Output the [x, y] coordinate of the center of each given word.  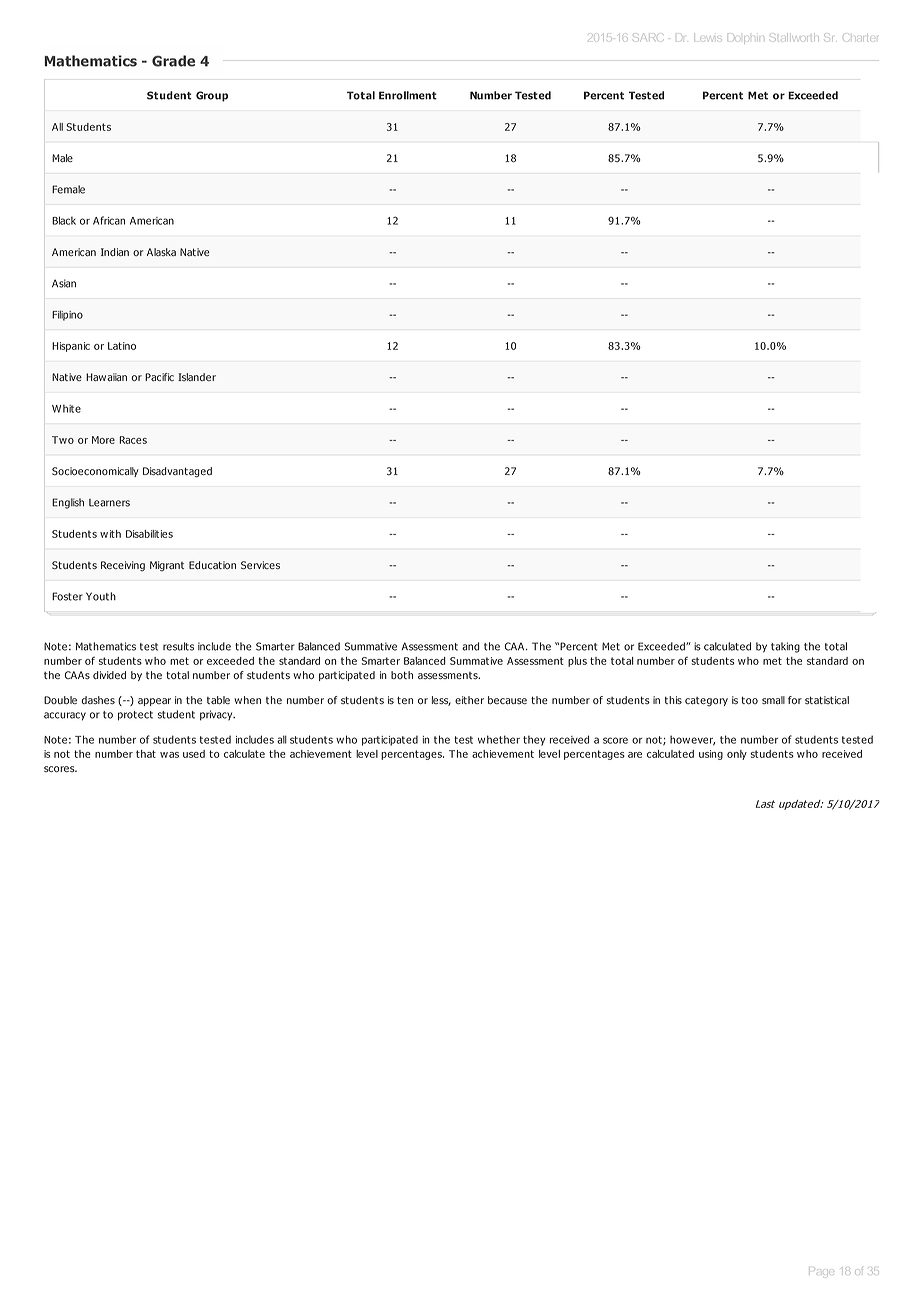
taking [785, 647]
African [109, 220]
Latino [122, 346]
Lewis [710, 36]
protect [135, 716]
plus [577, 662]
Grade [173, 61]
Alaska [161, 252]
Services [260, 565]
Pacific [159, 377]
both [402, 675]
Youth [101, 596]
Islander [197, 377]
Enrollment [408, 95]
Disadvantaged [177, 472]
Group [212, 96]
